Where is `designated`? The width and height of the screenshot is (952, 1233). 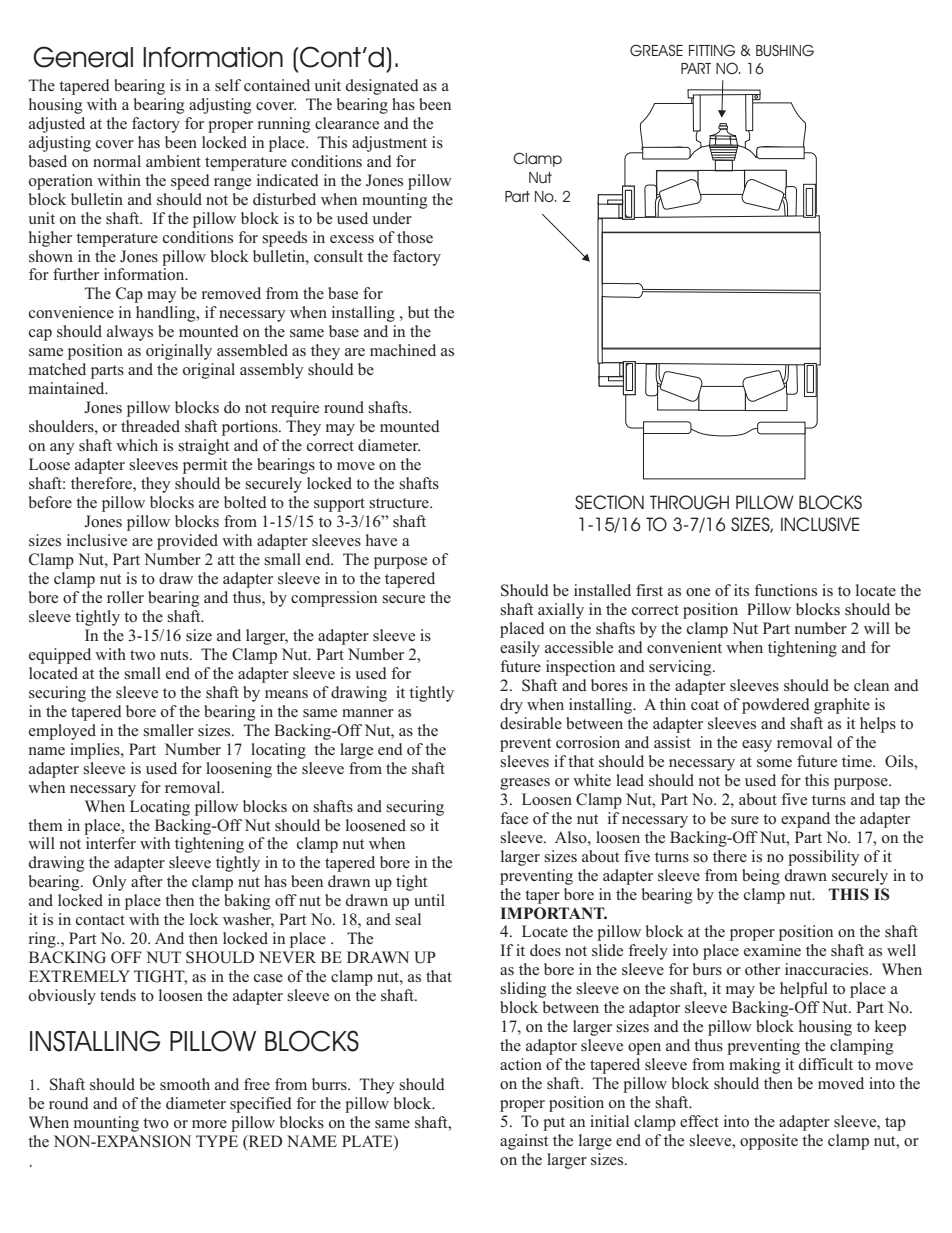 designated is located at coordinates (382, 87).
